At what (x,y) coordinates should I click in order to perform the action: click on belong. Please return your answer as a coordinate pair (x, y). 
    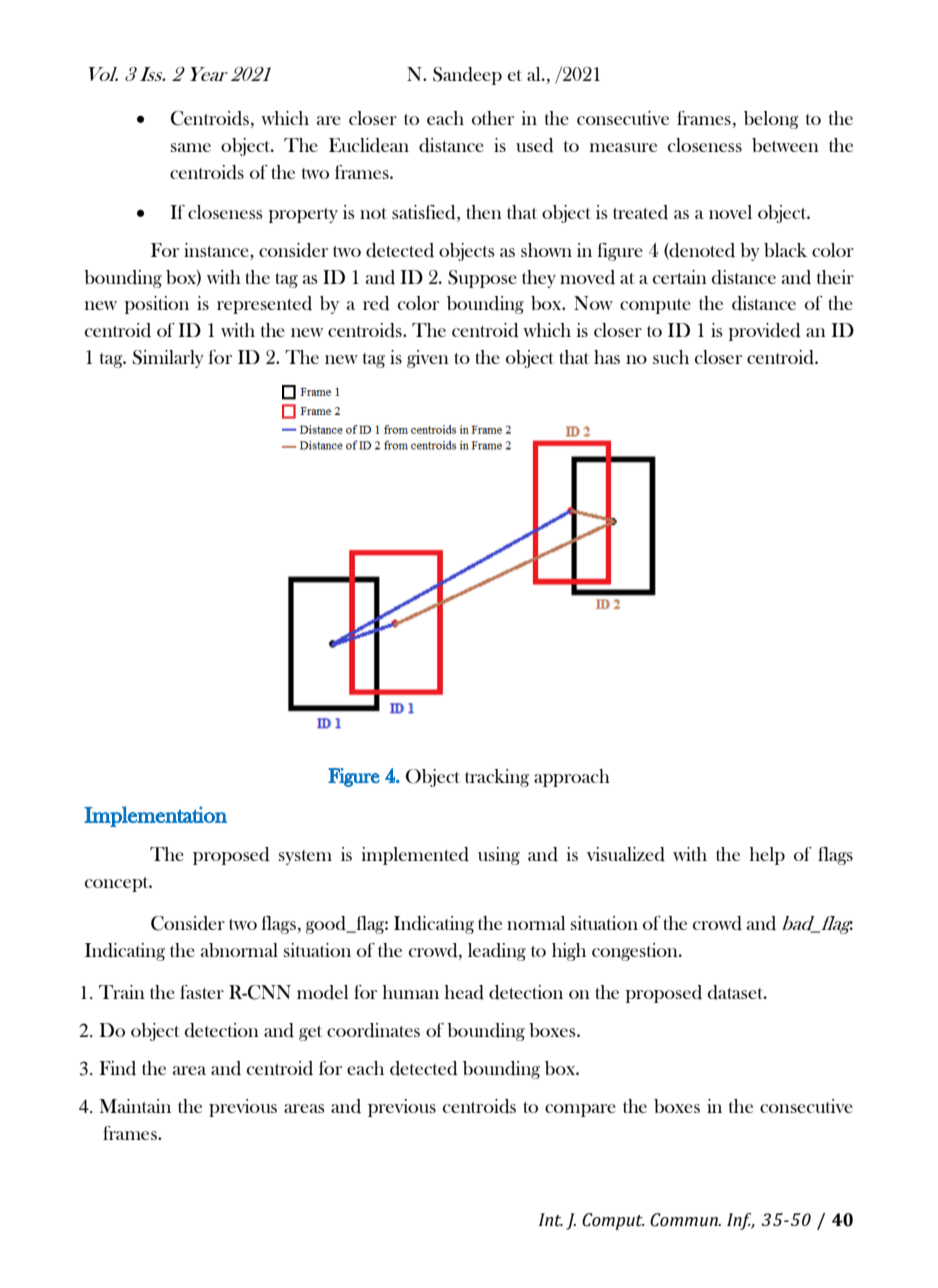
    Looking at the image, I should click on (771, 120).
